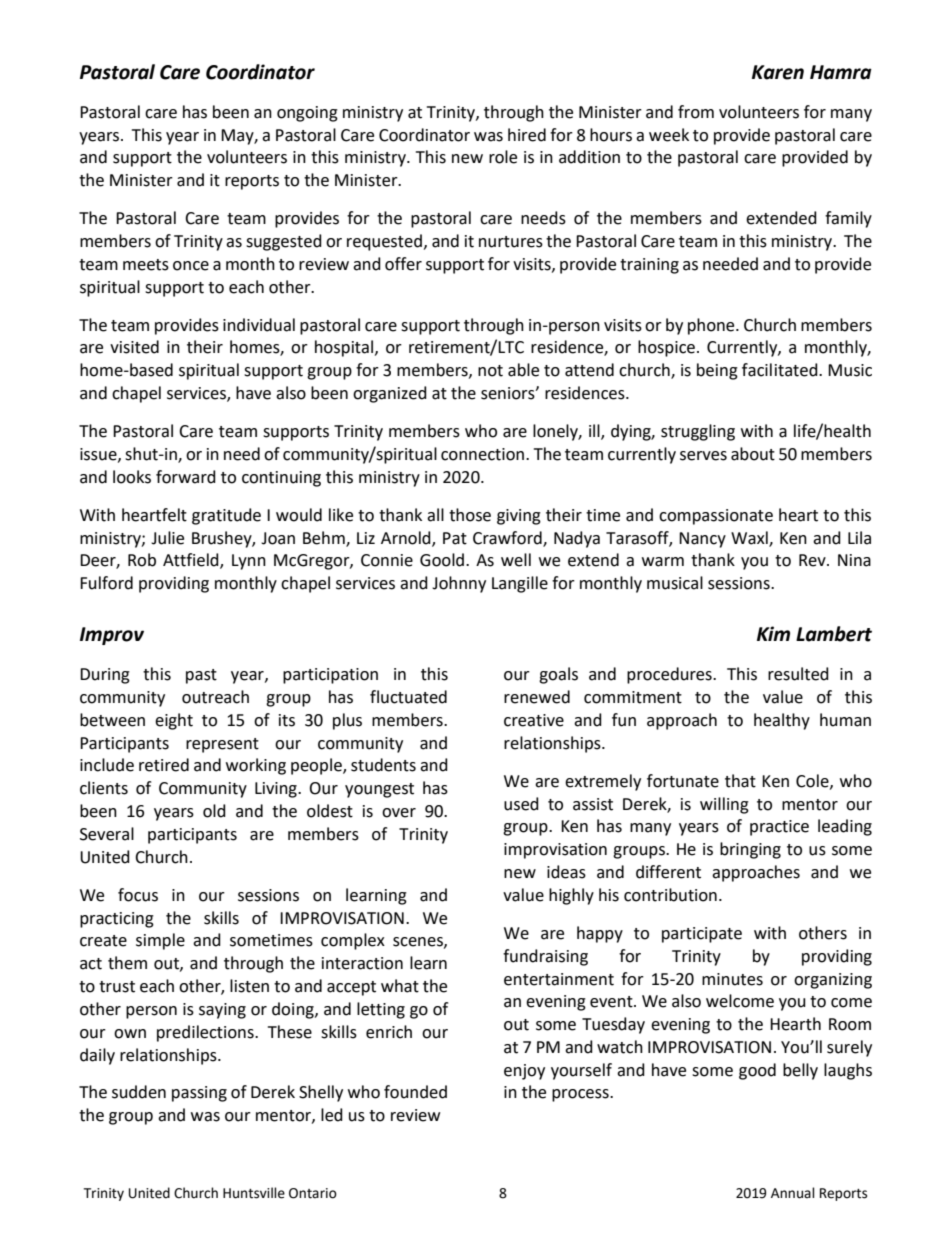 The height and width of the document is (1233, 952). I want to click on Annual, so click(793, 1193).
